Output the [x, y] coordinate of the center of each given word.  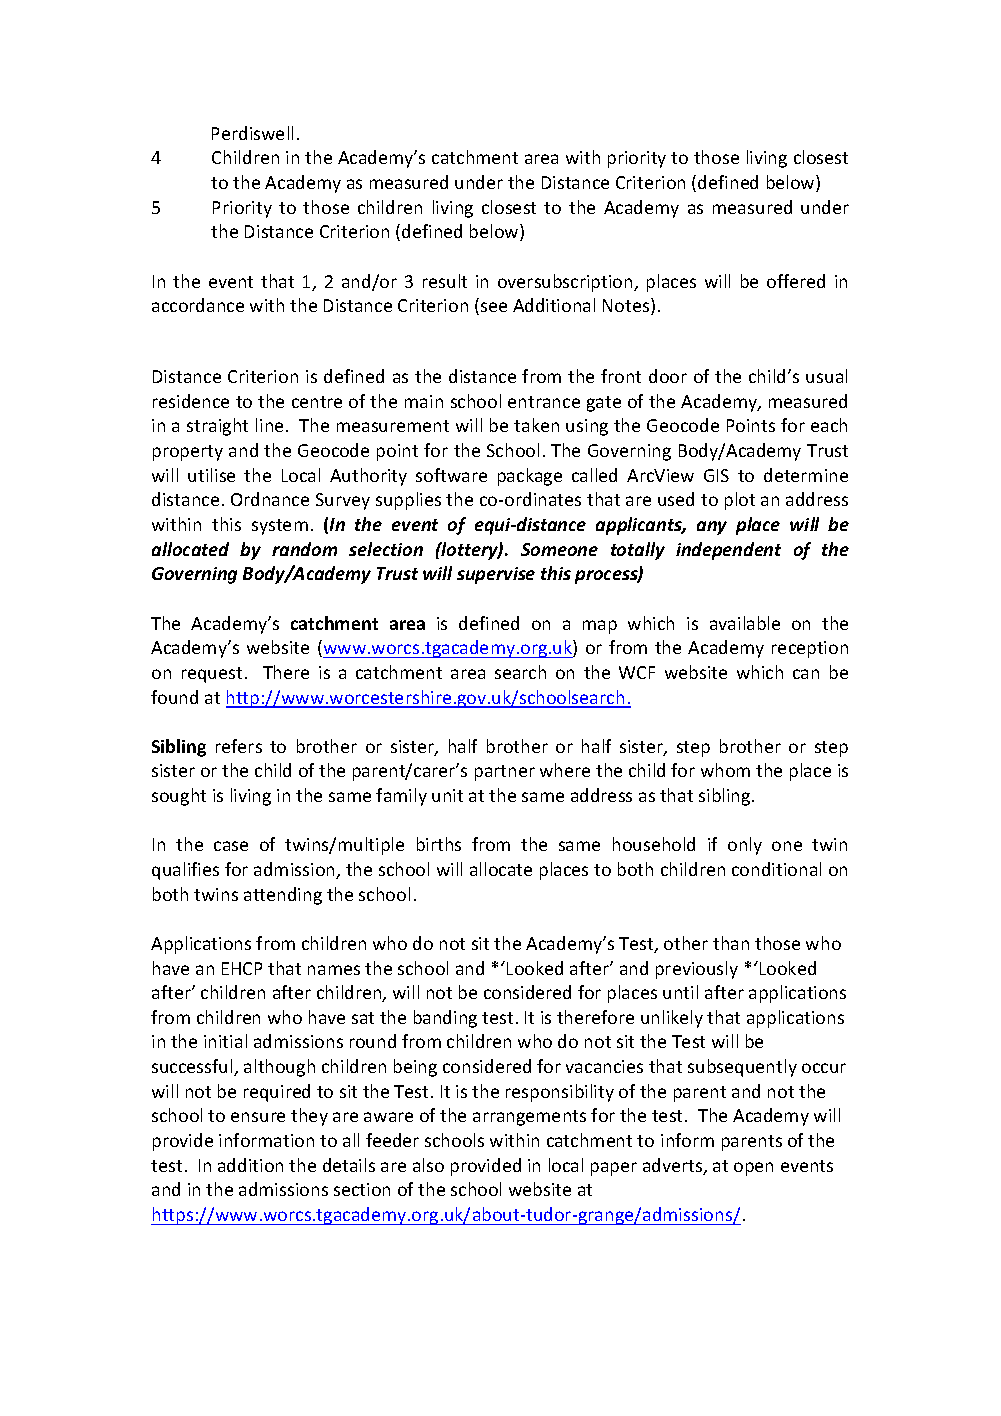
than [731, 943]
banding [445, 1019]
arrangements [529, 1118]
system [280, 527]
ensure [258, 1117]
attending [283, 896]
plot [740, 501]
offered [796, 281]
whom [725, 770]
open [753, 1169]
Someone [559, 549]
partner [505, 773]
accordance [198, 305]
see [494, 307]
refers [239, 746]
